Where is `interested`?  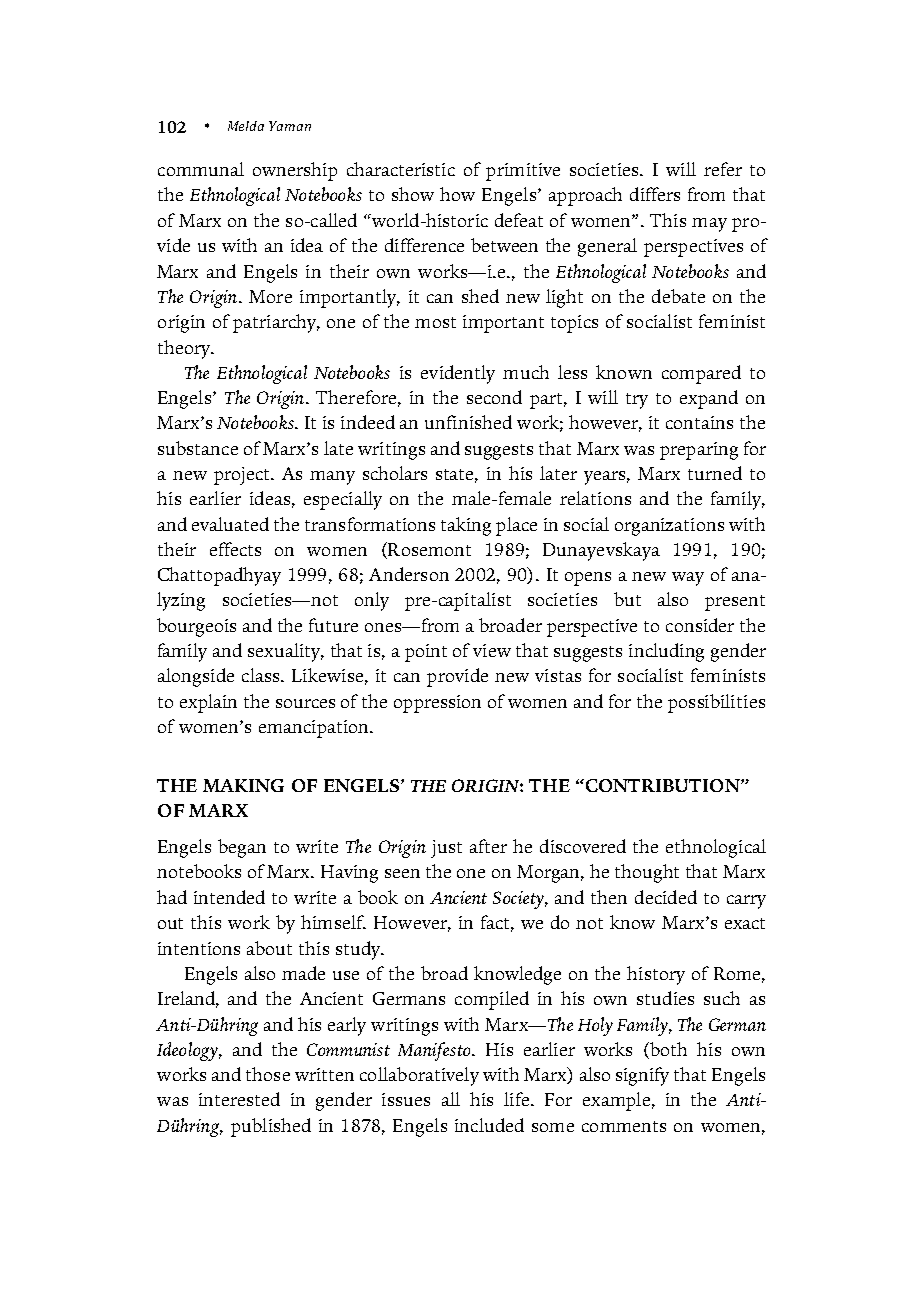
interested is located at coordinates (239, 1099).
